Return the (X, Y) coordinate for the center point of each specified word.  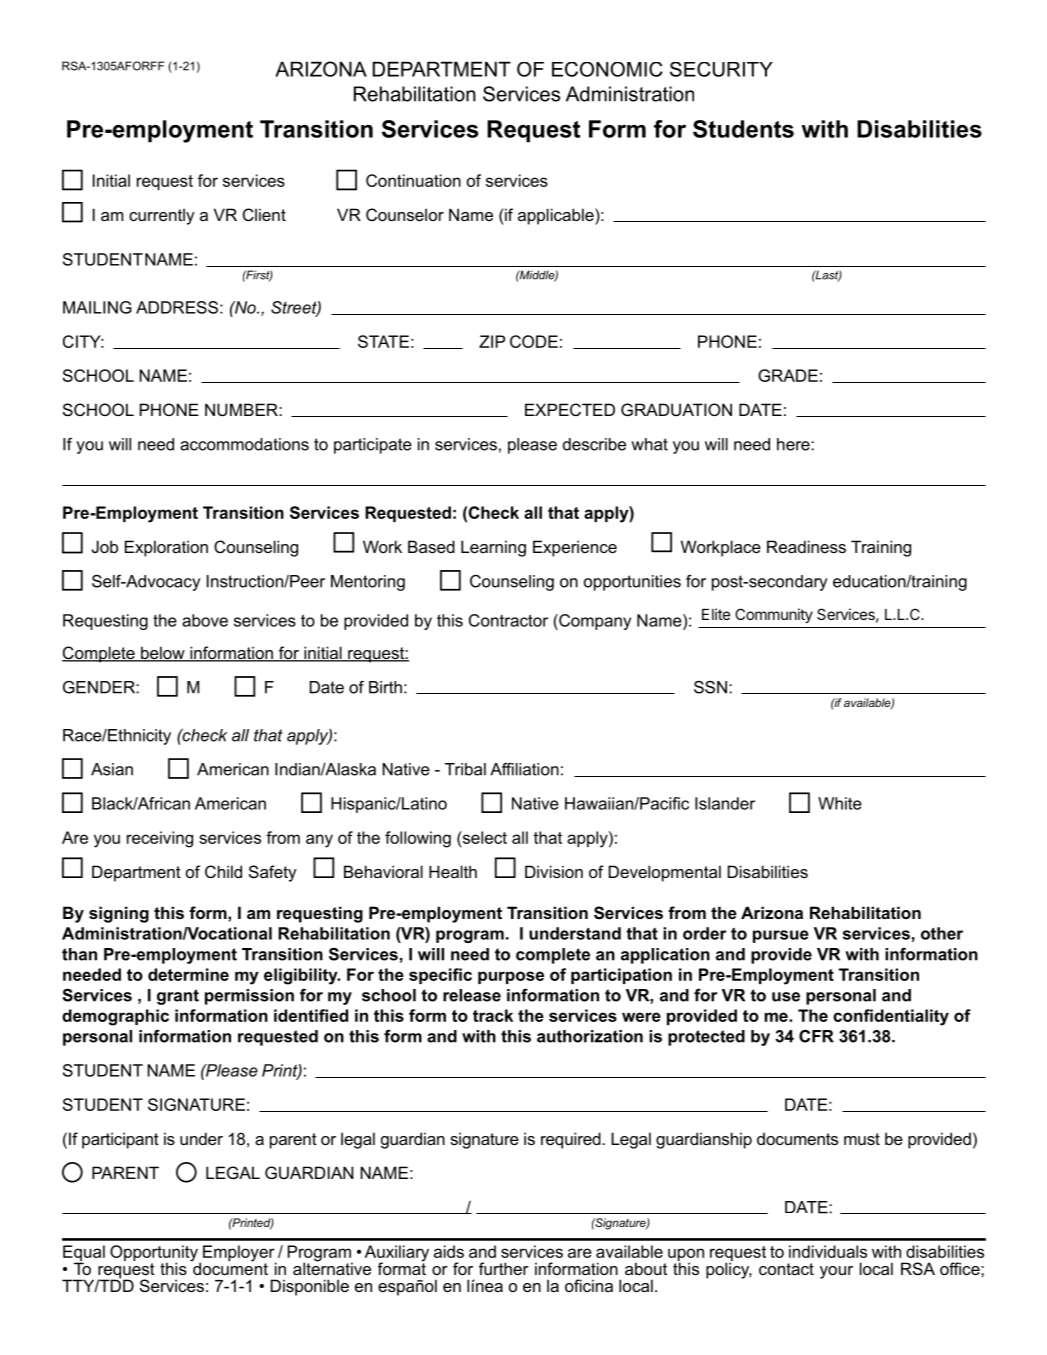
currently (162, 216)
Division (554, 871)
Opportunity (155, 1254)
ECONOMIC (607, 69)
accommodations (244, 444)
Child (223, 871)
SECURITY (721, 69)
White (840, 803)
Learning (493, 548)
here (794, 444)
